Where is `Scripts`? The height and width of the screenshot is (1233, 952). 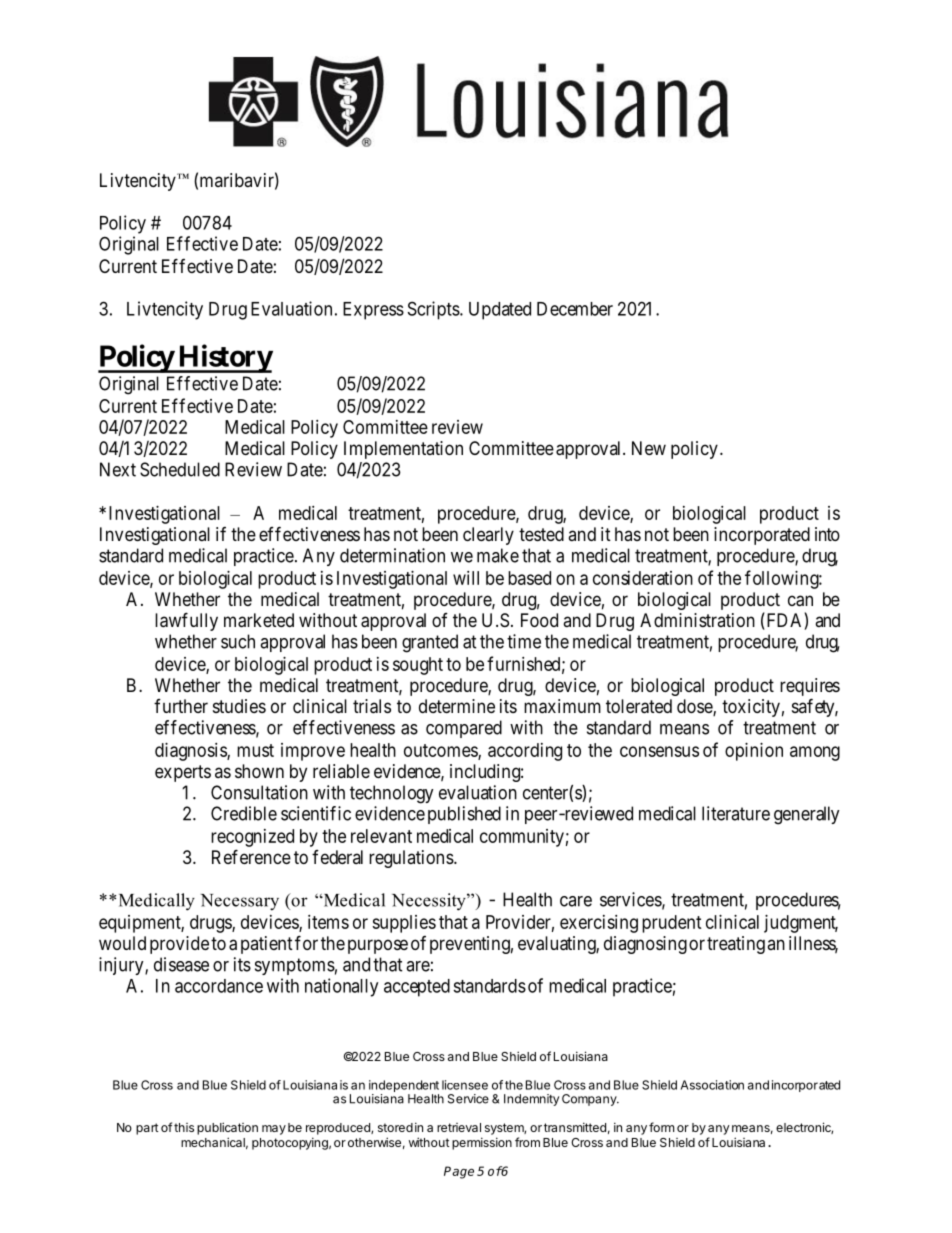 Scripts is located at coordinates (434, 310).
